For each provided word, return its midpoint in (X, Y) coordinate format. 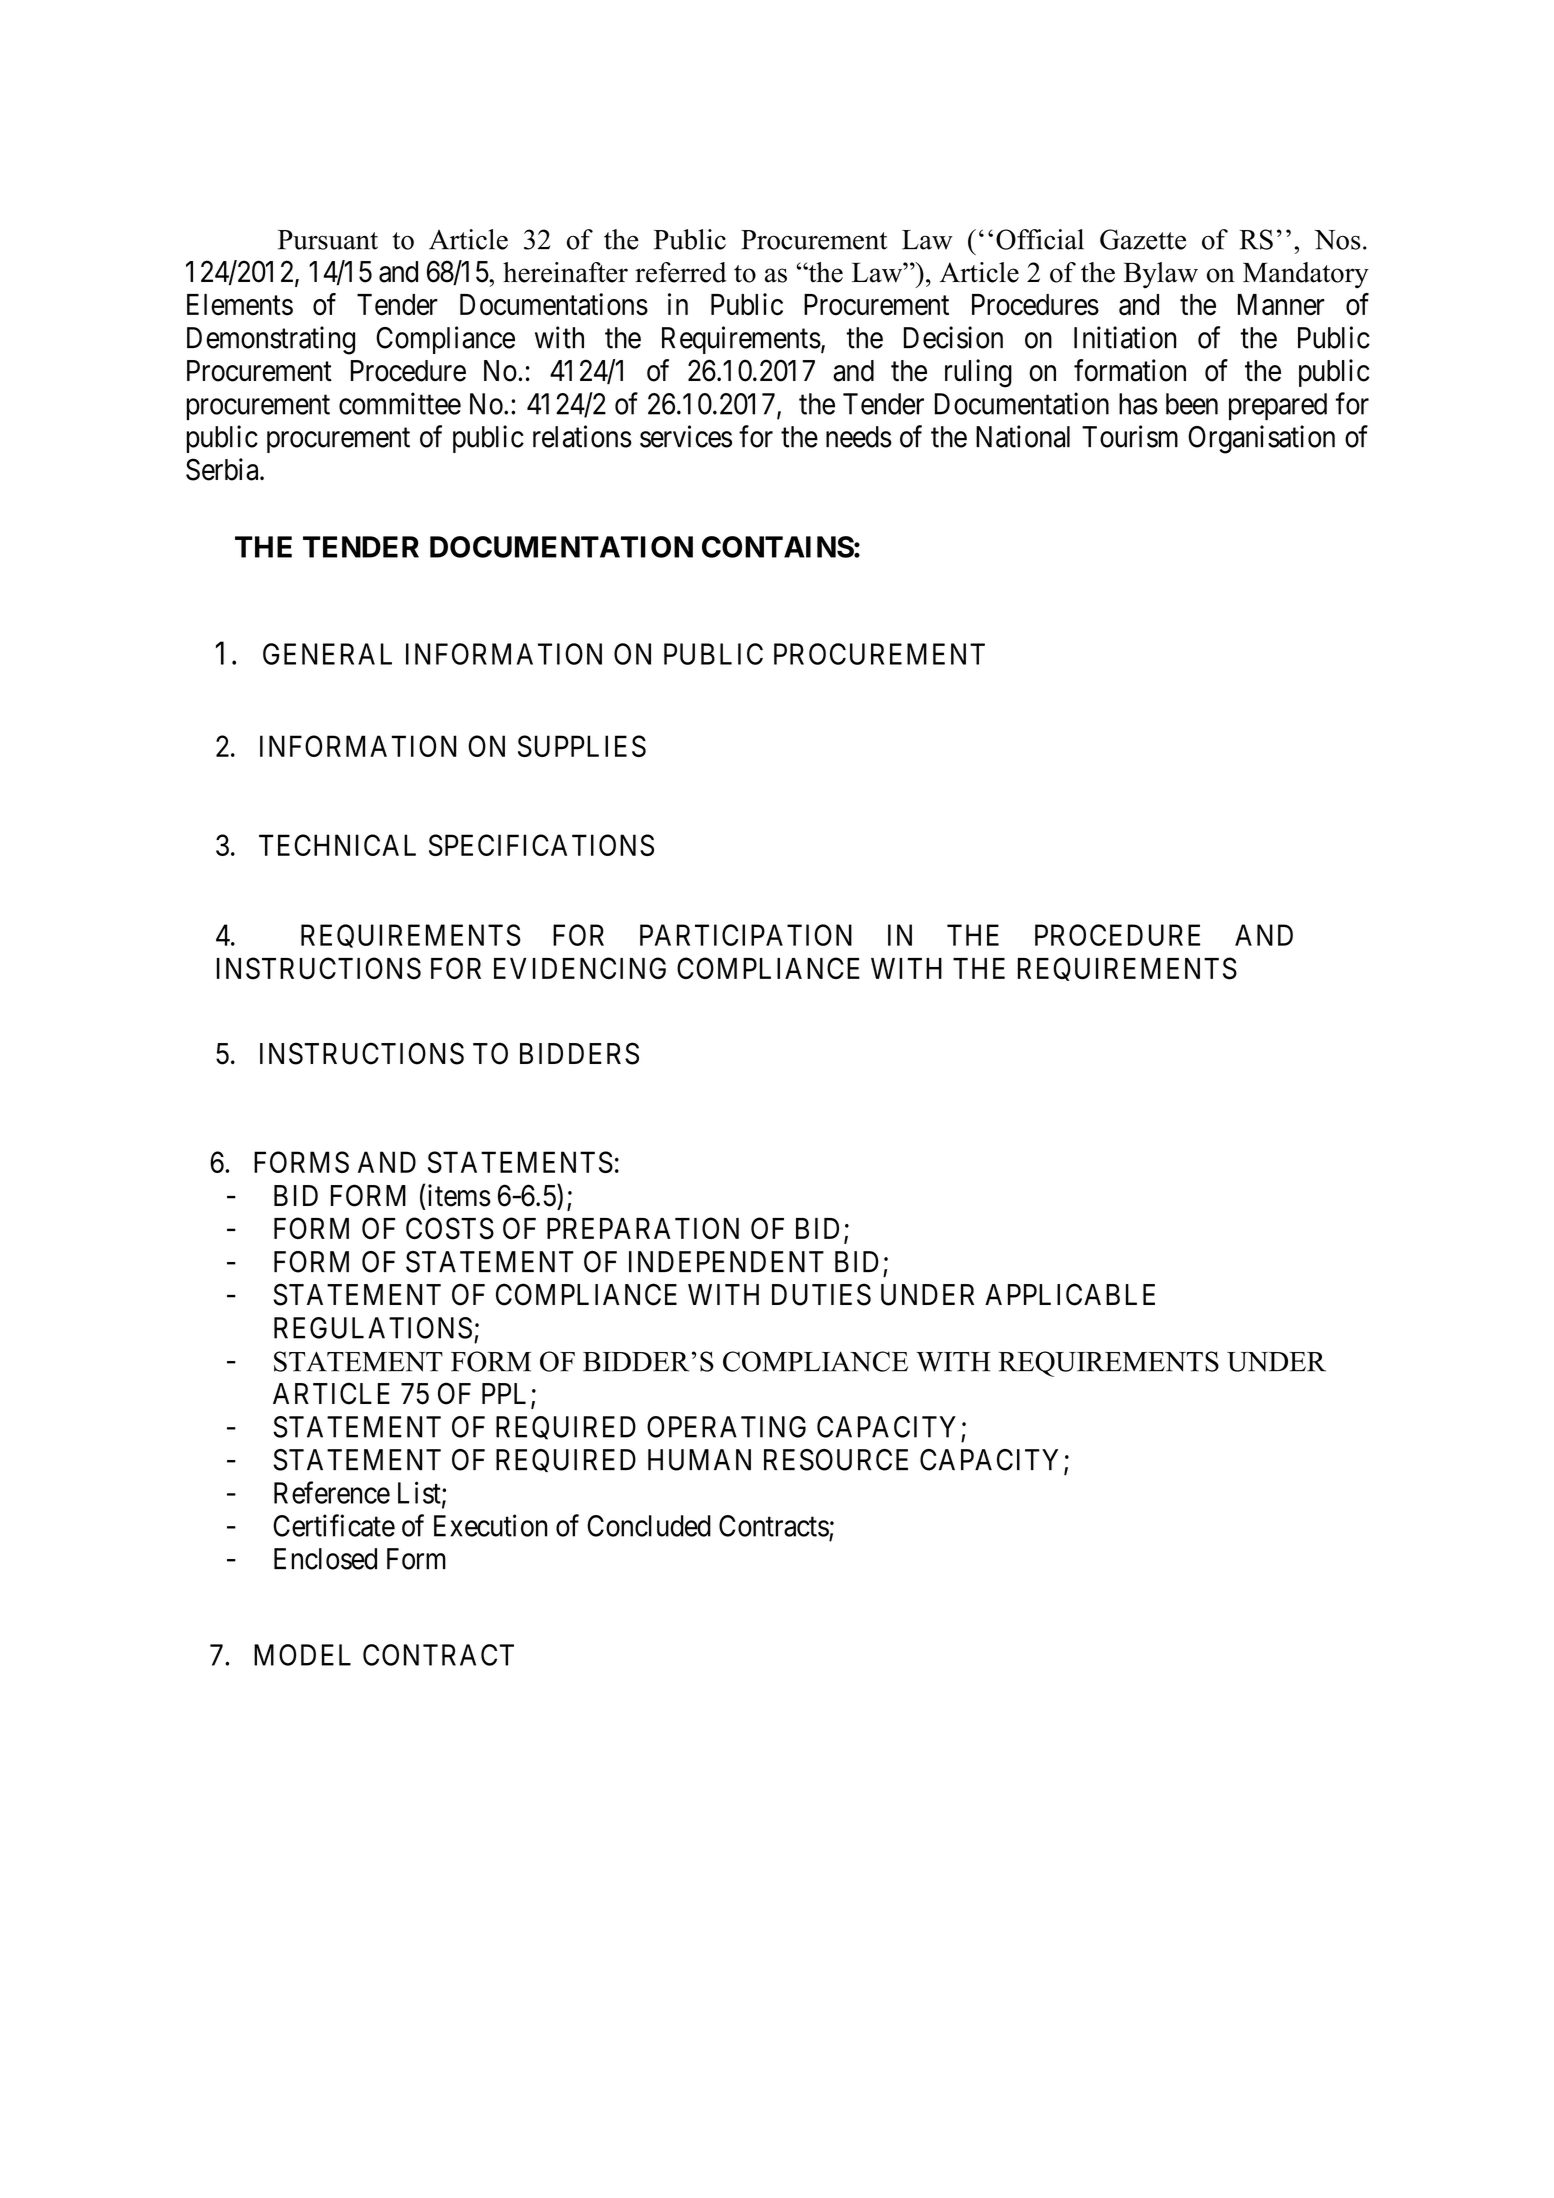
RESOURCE (836, 1460)
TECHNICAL (337, 845)
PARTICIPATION (746, 935)
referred (681, 272)
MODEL (302, 1655)
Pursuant (328, 240)
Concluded (649, 1526)
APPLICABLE (1070, 1294)
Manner (1281, 305)
